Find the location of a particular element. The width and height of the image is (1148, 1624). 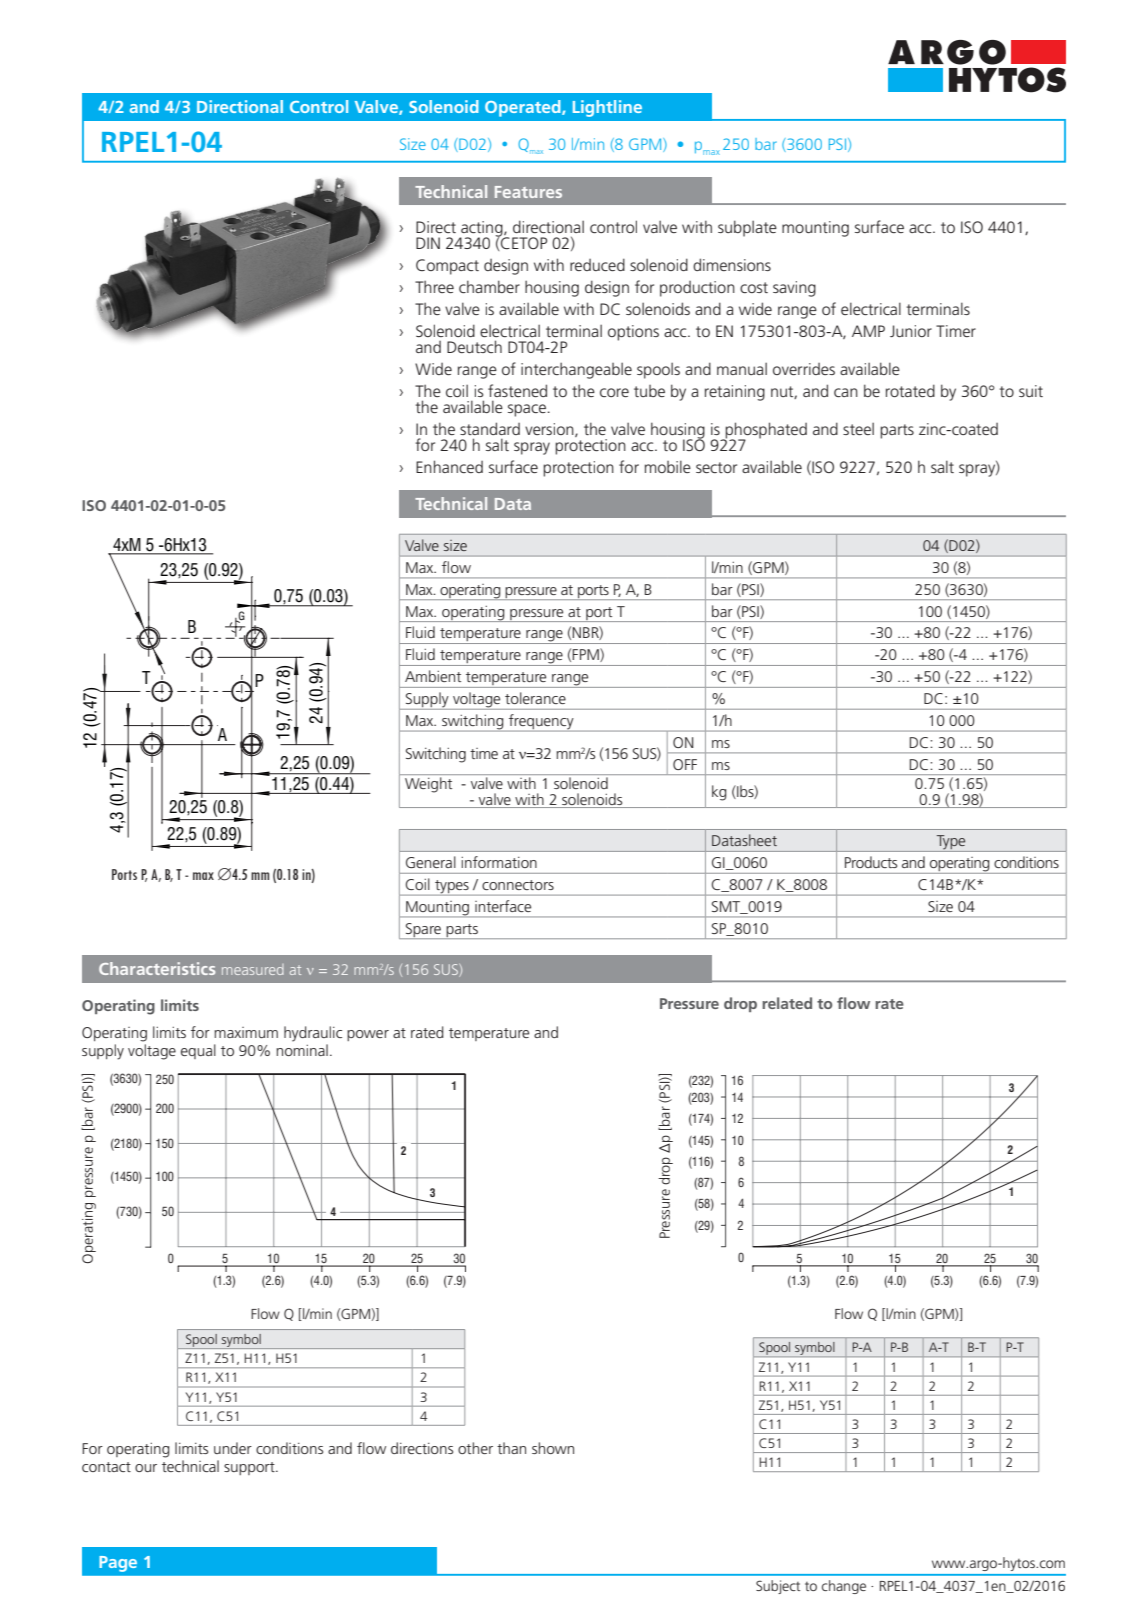

shown is located at coordinates (553, 1448).
